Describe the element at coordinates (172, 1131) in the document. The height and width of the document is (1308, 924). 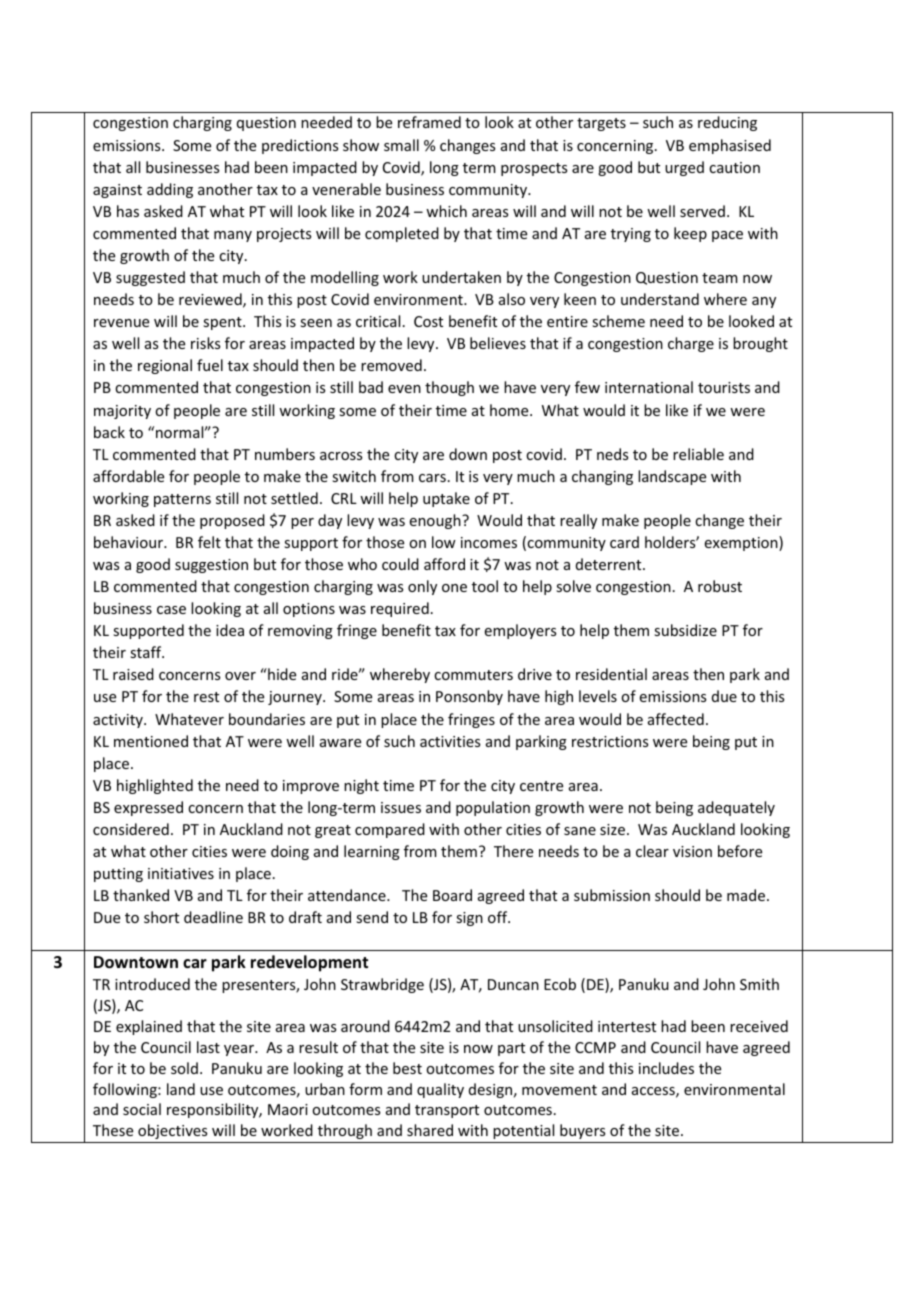
I see `objectives` at that location.
